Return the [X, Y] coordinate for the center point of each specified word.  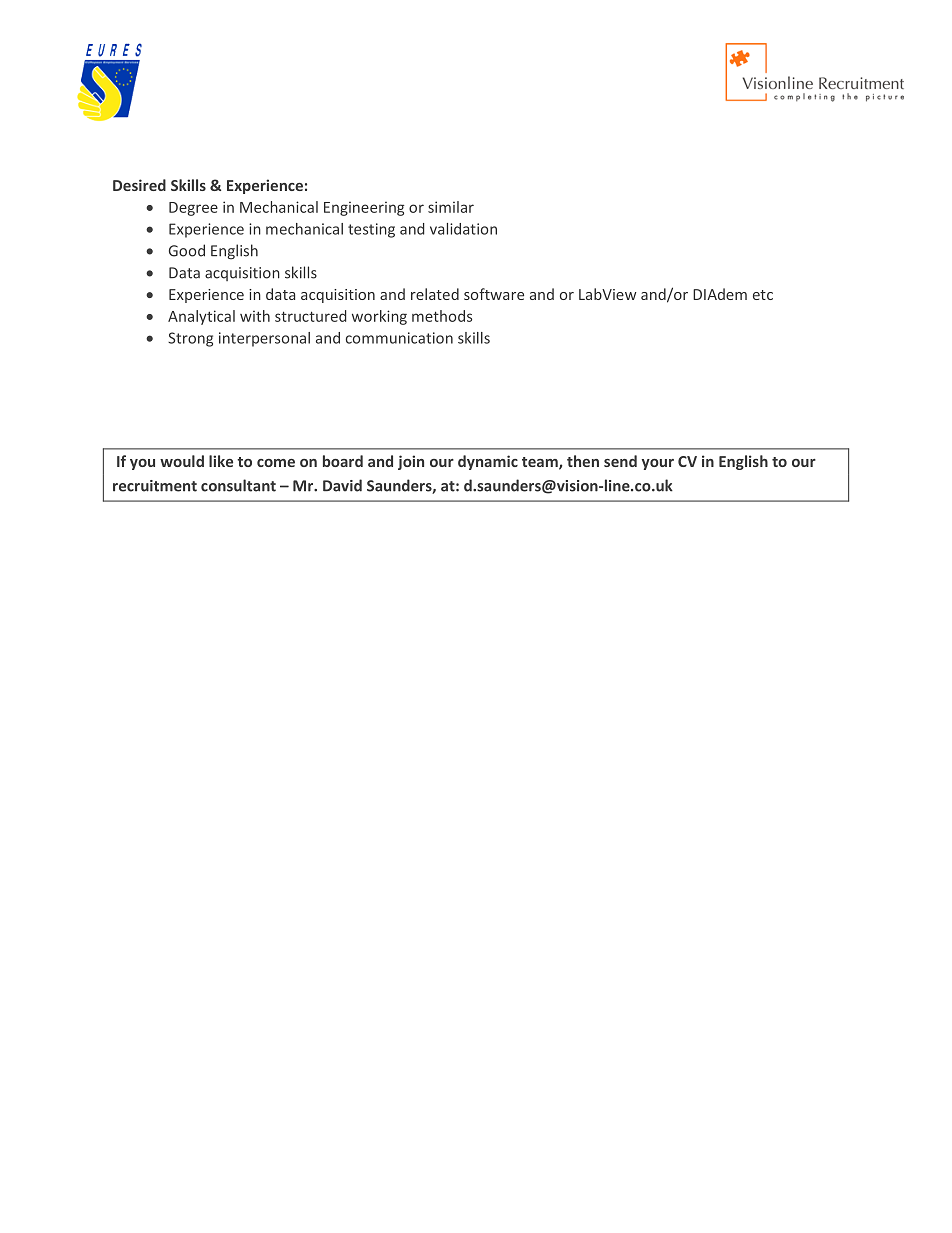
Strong [190, 339]
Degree [193, 209]
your [658, 464]
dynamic [488, 462]
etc [763, 295]
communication [399, 338]
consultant [238, 485]
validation [463, 229]
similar [451, 207]
